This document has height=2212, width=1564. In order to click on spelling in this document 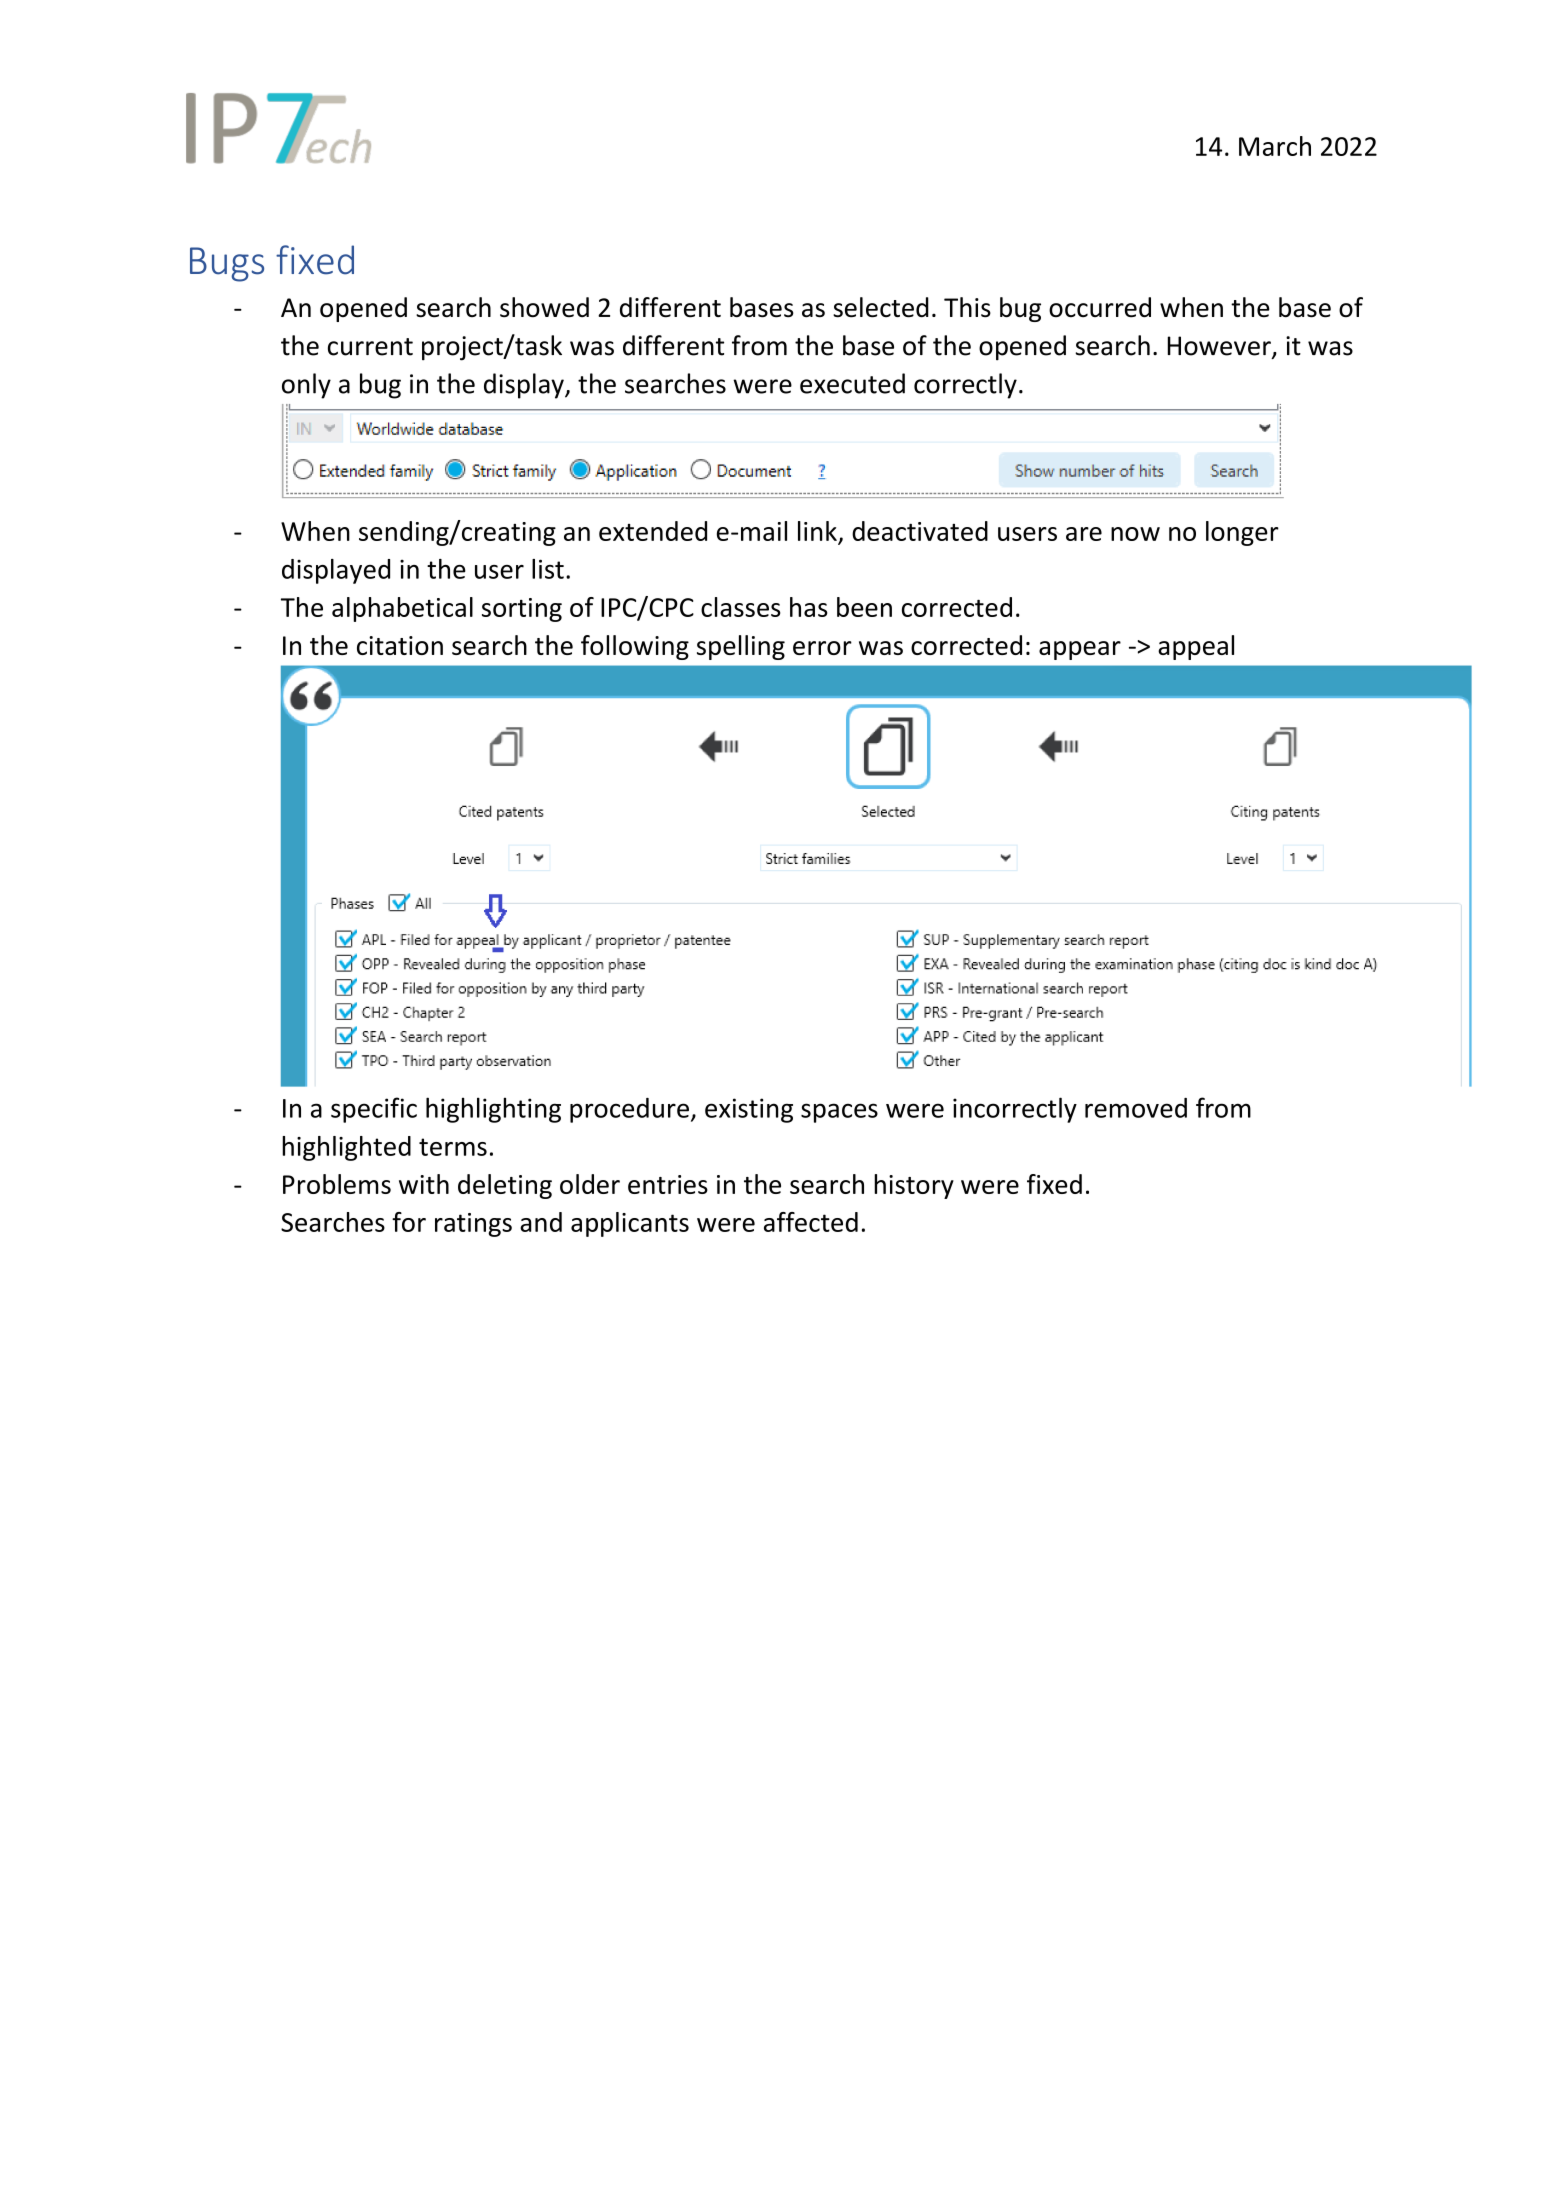, I will do `click(741, 647)`.
